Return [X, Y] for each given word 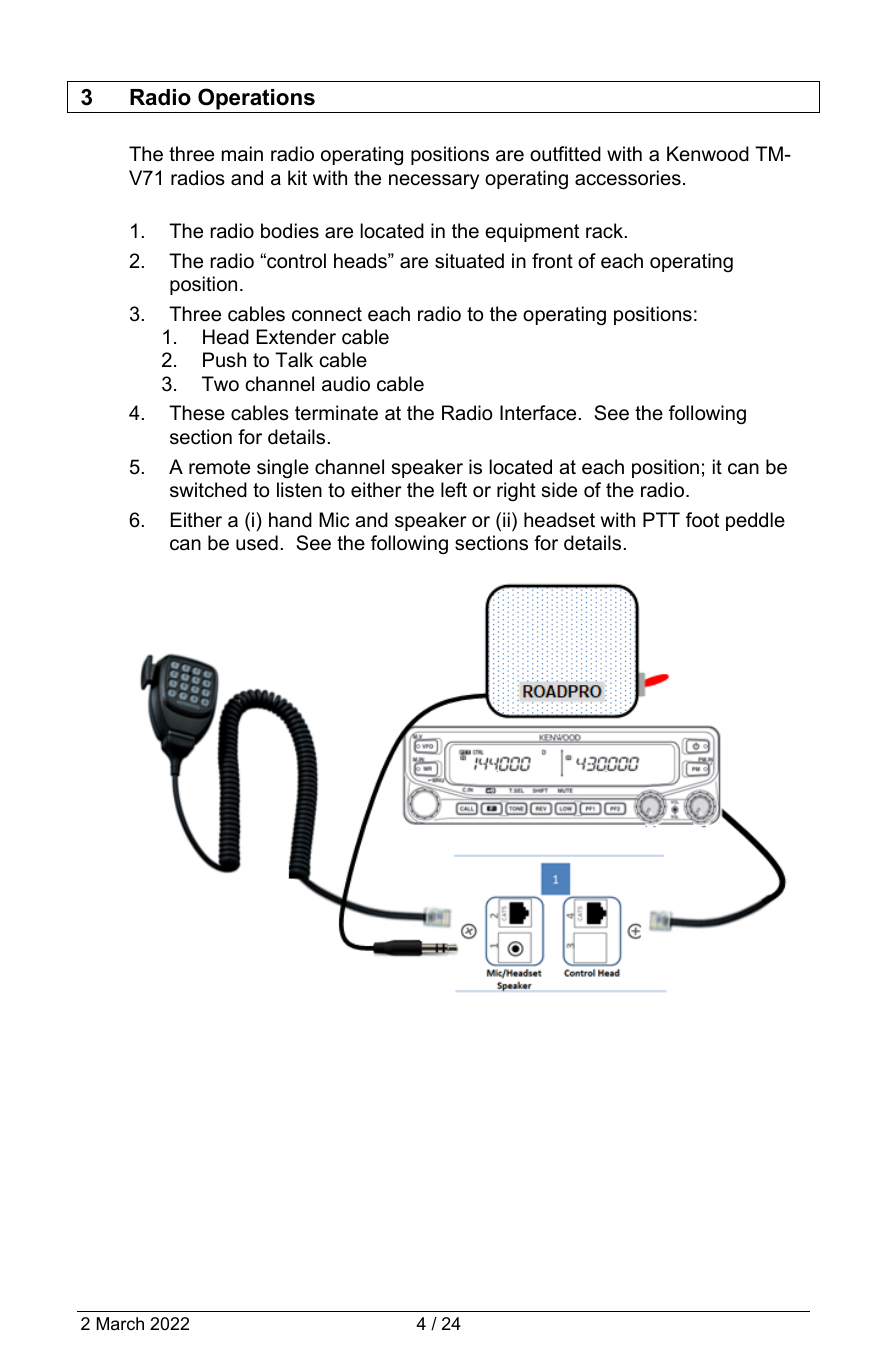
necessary [434, 181]
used [257, 543]
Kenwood [708, 154]
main [242, 154]
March [120, 1323]
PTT [661, 519]
